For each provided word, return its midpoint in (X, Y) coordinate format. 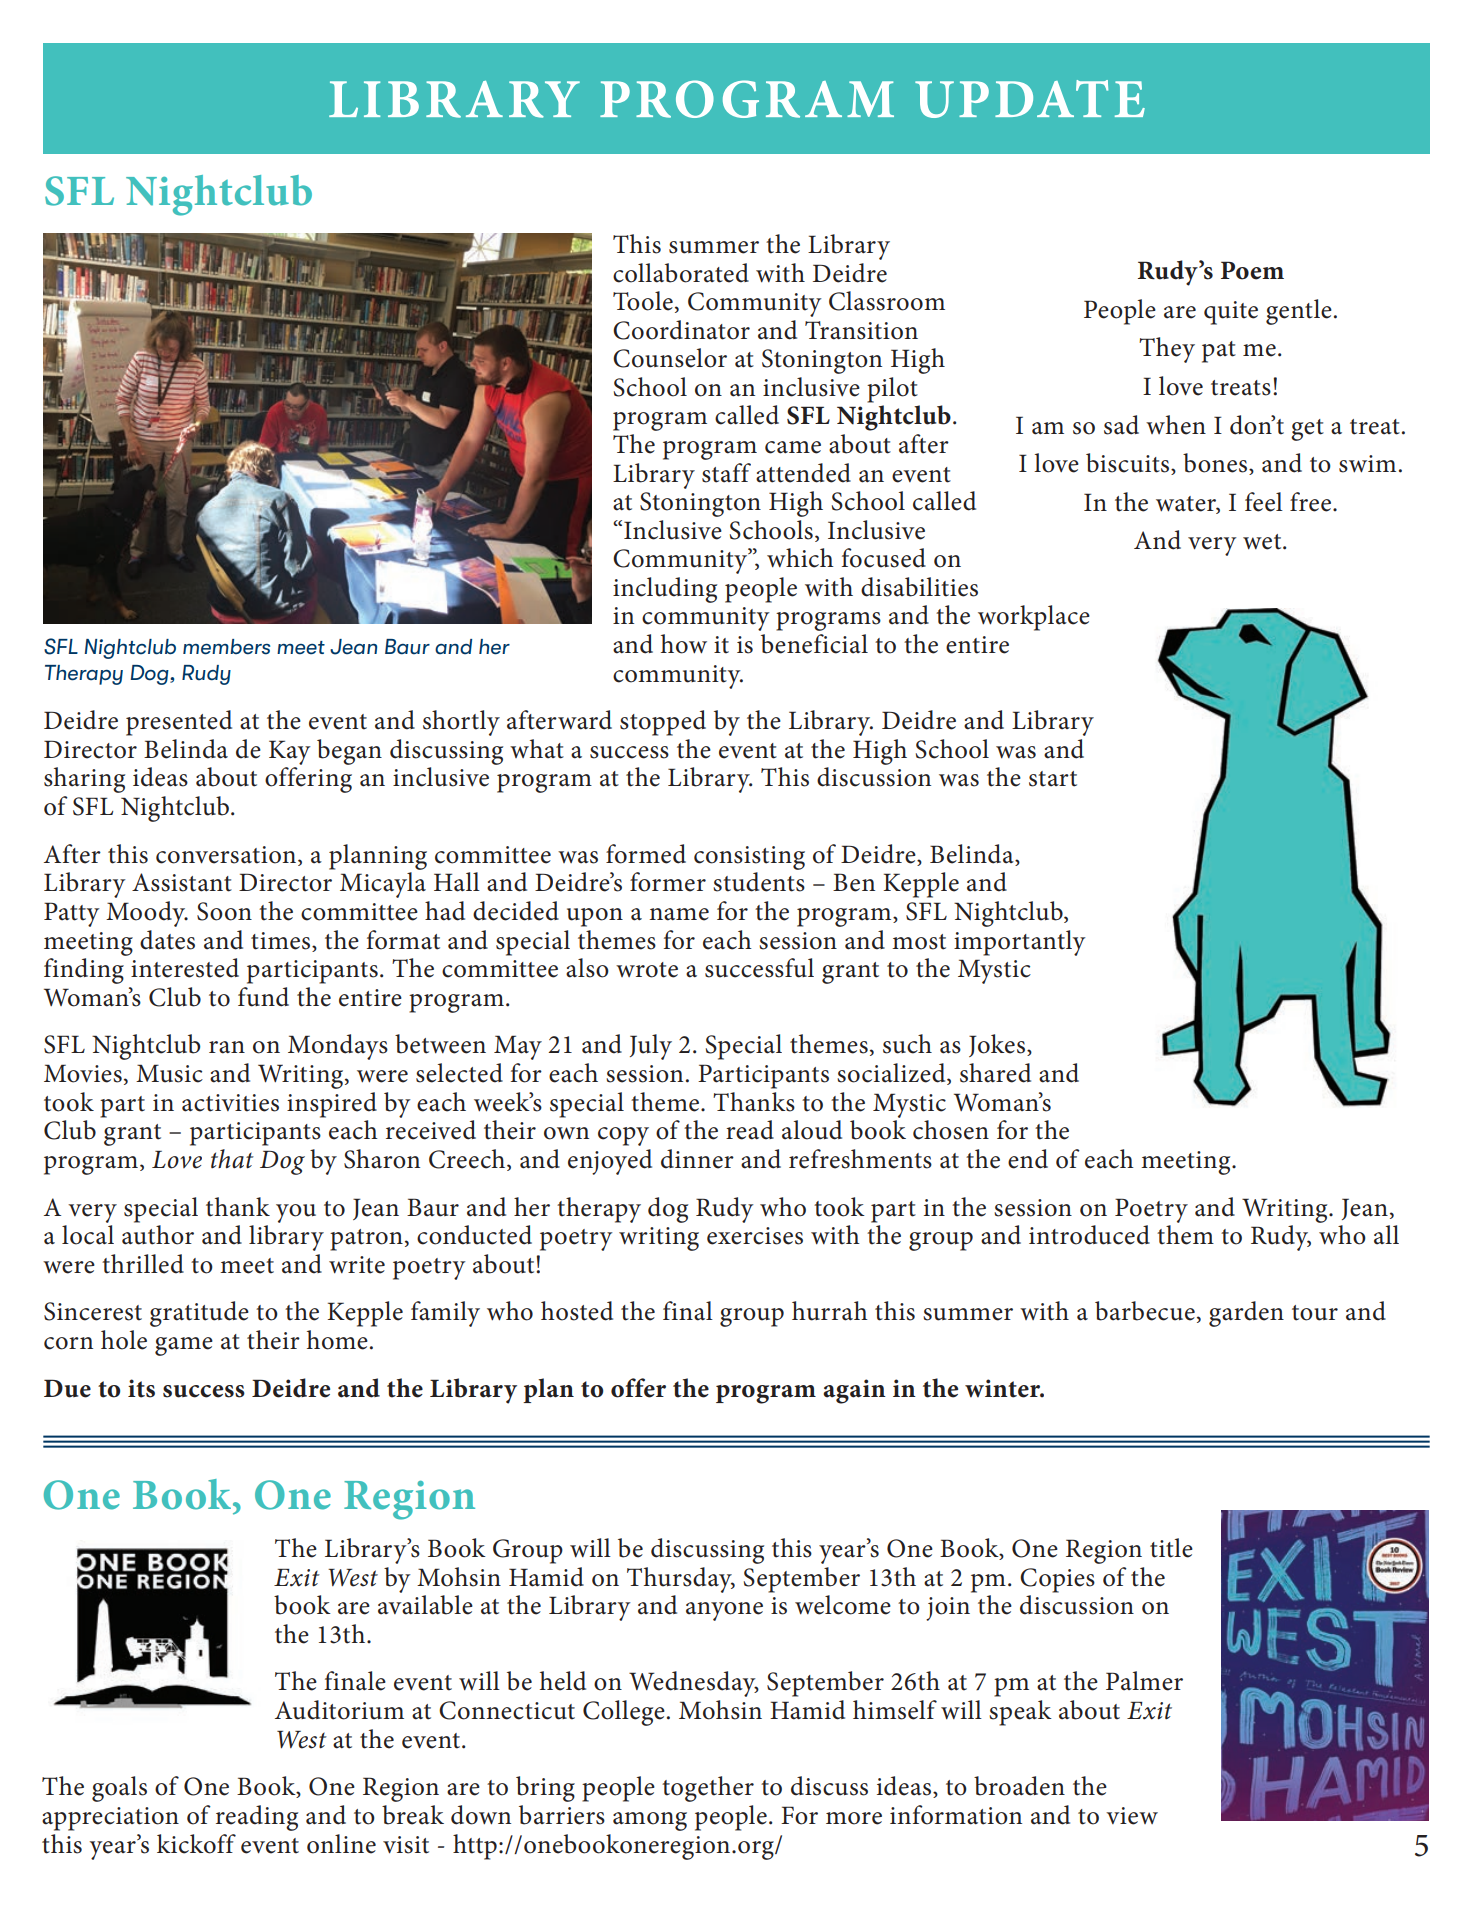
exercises (755, 1236)
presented (179, 723)
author (158, 1235)
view (1132, 1816)
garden (1246, 1314)
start (1053, 779)
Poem (1252, 270)
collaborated (681, 273)
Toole (643, 301)
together (708, 1789)
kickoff (196, 1844)
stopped (663, 723)
